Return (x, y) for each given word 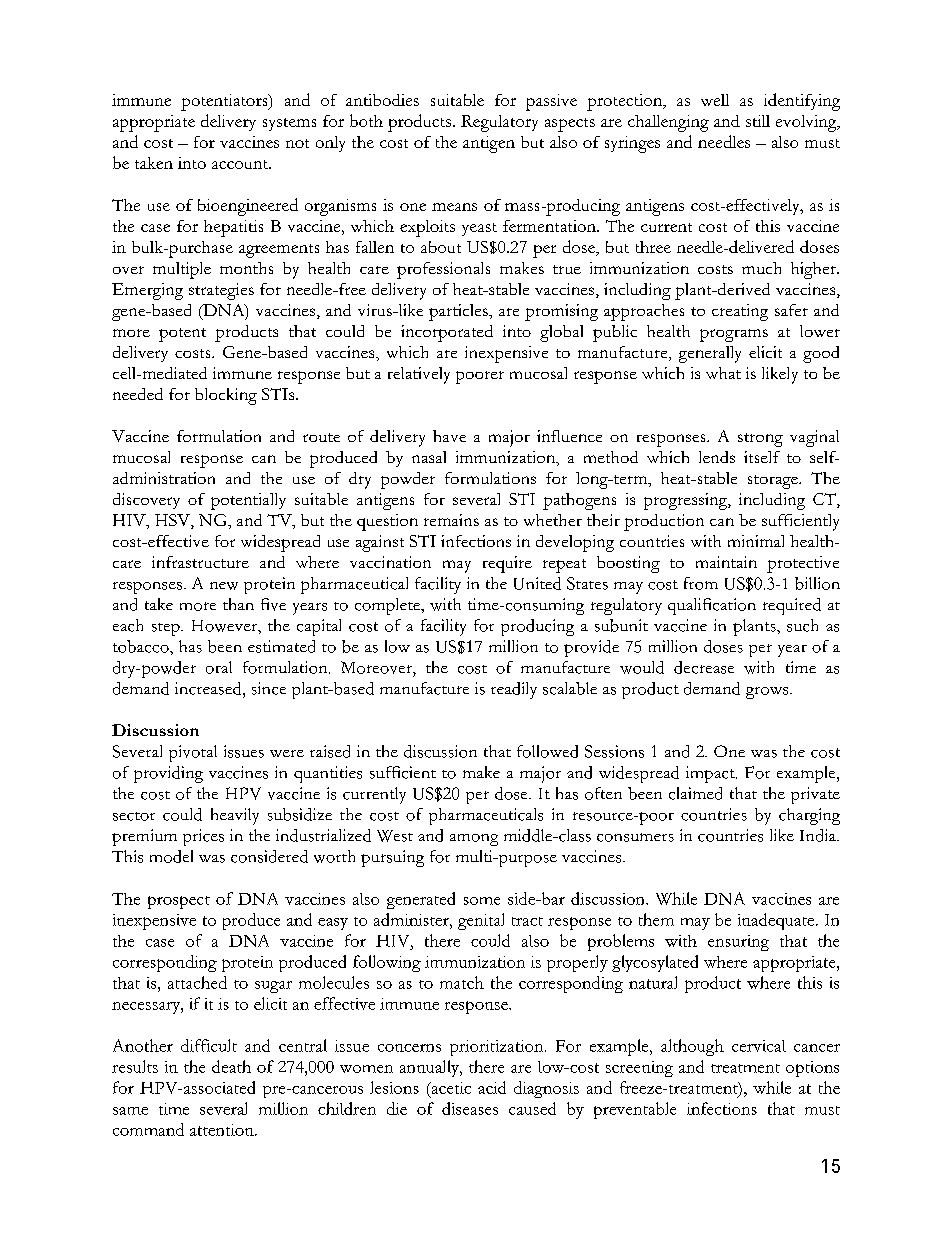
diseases (470, 1108)
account (241, 164)
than (238, 604)
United (537, 583)
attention (223, 1130)
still (758, 121)
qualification (712, 606)
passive (551, 102)
